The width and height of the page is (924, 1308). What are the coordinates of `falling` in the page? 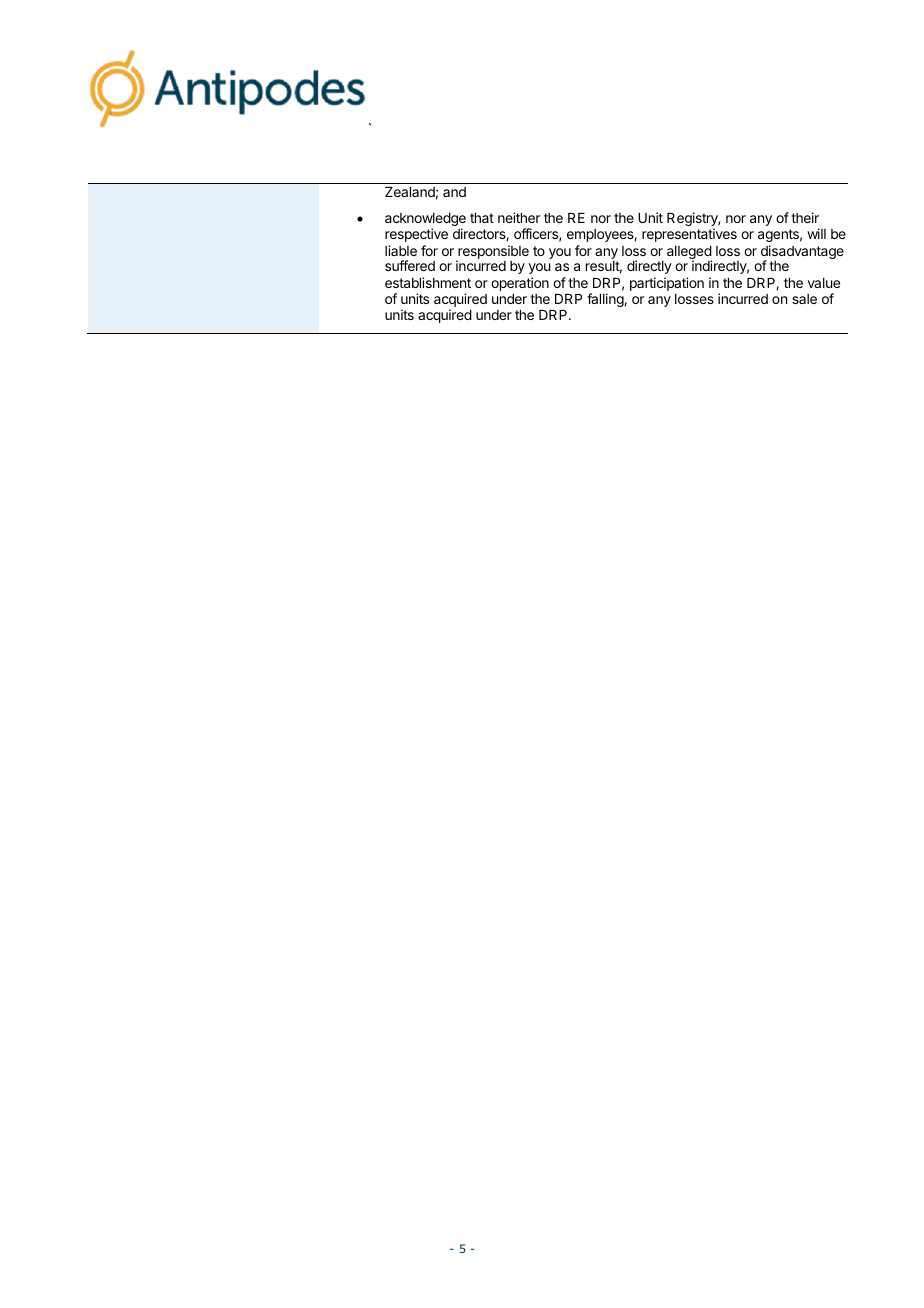 It's located at (606, 300).
